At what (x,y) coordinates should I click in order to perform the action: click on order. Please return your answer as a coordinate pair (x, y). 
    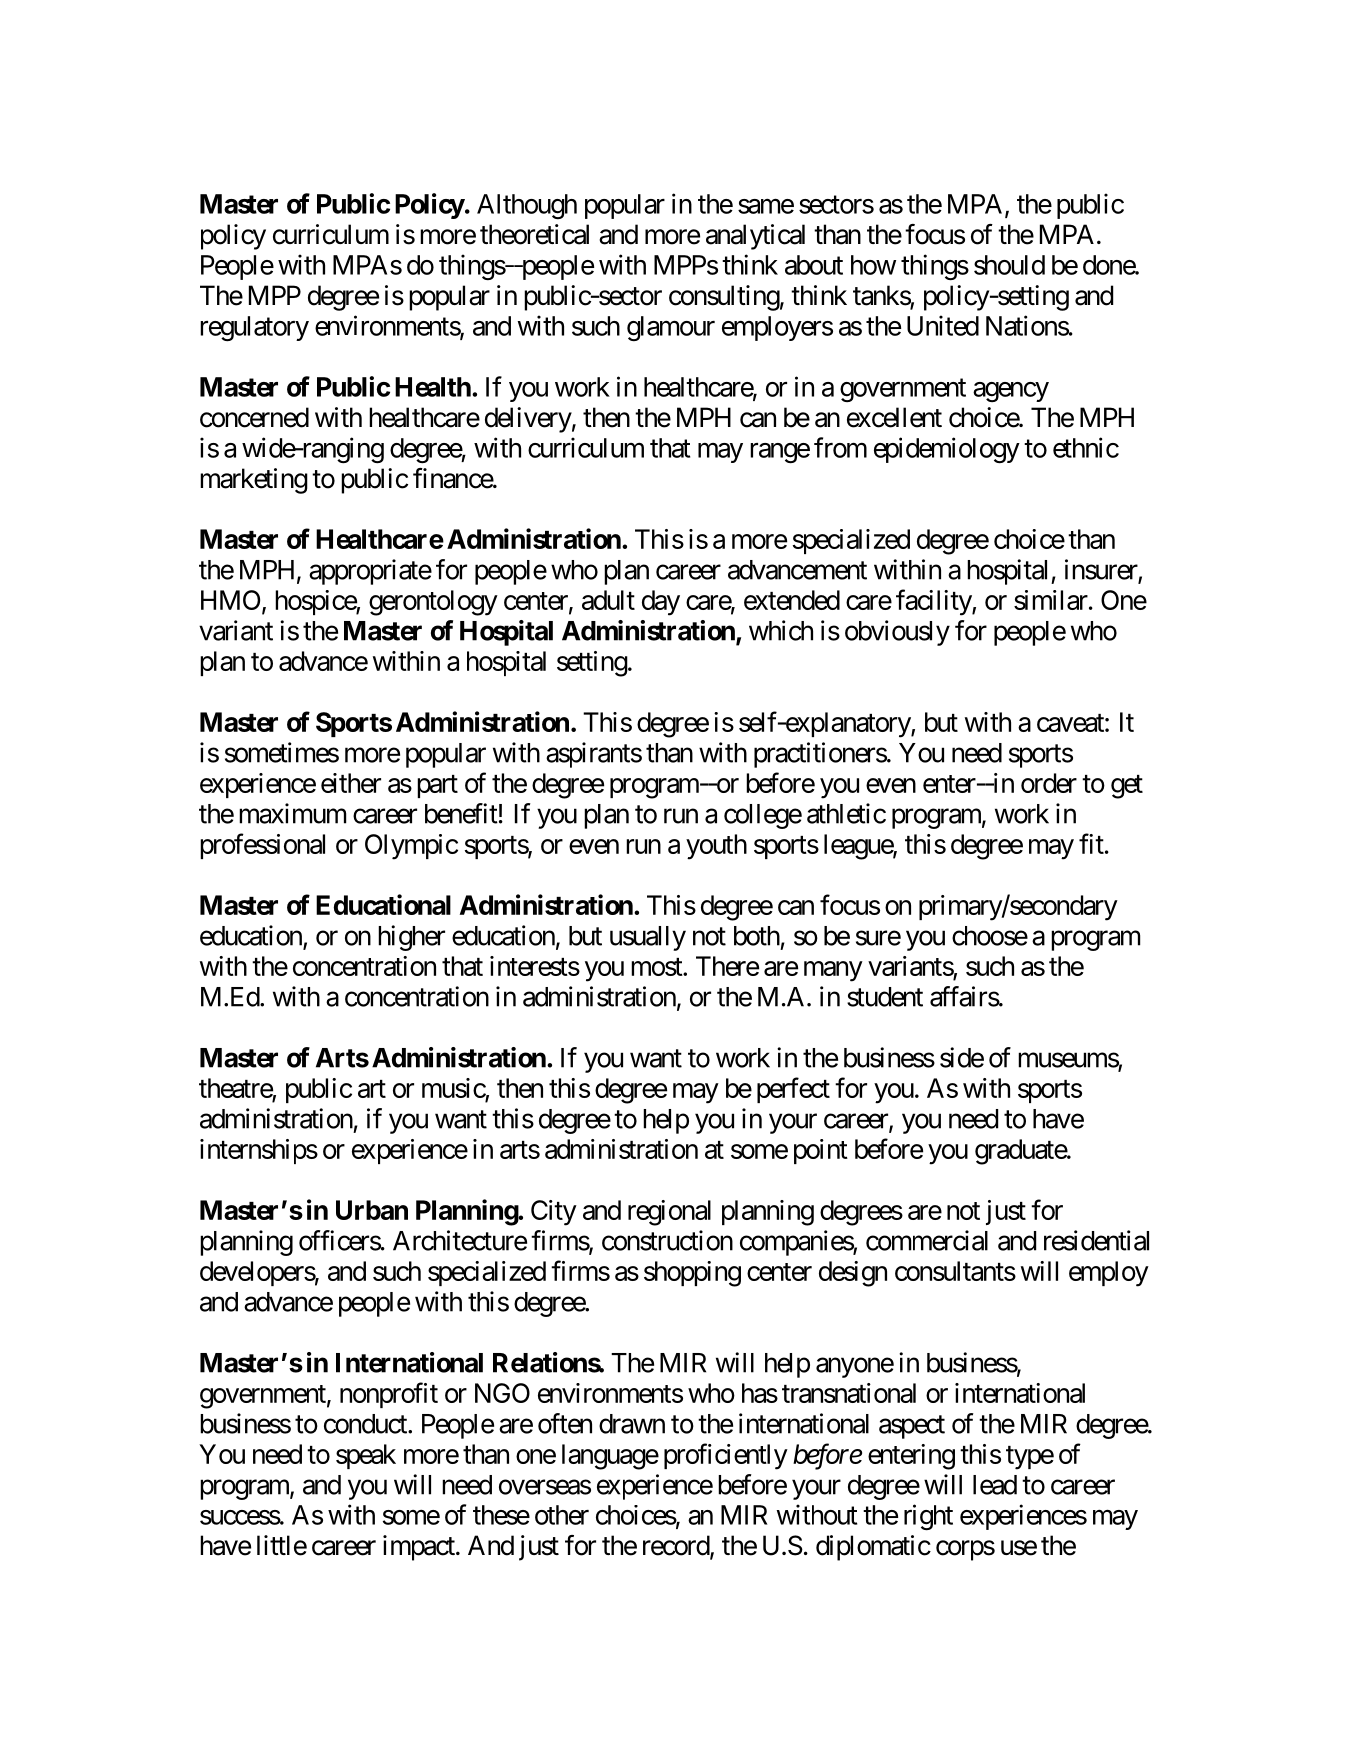
    Looking at the image, I should click on (1049, 783).
